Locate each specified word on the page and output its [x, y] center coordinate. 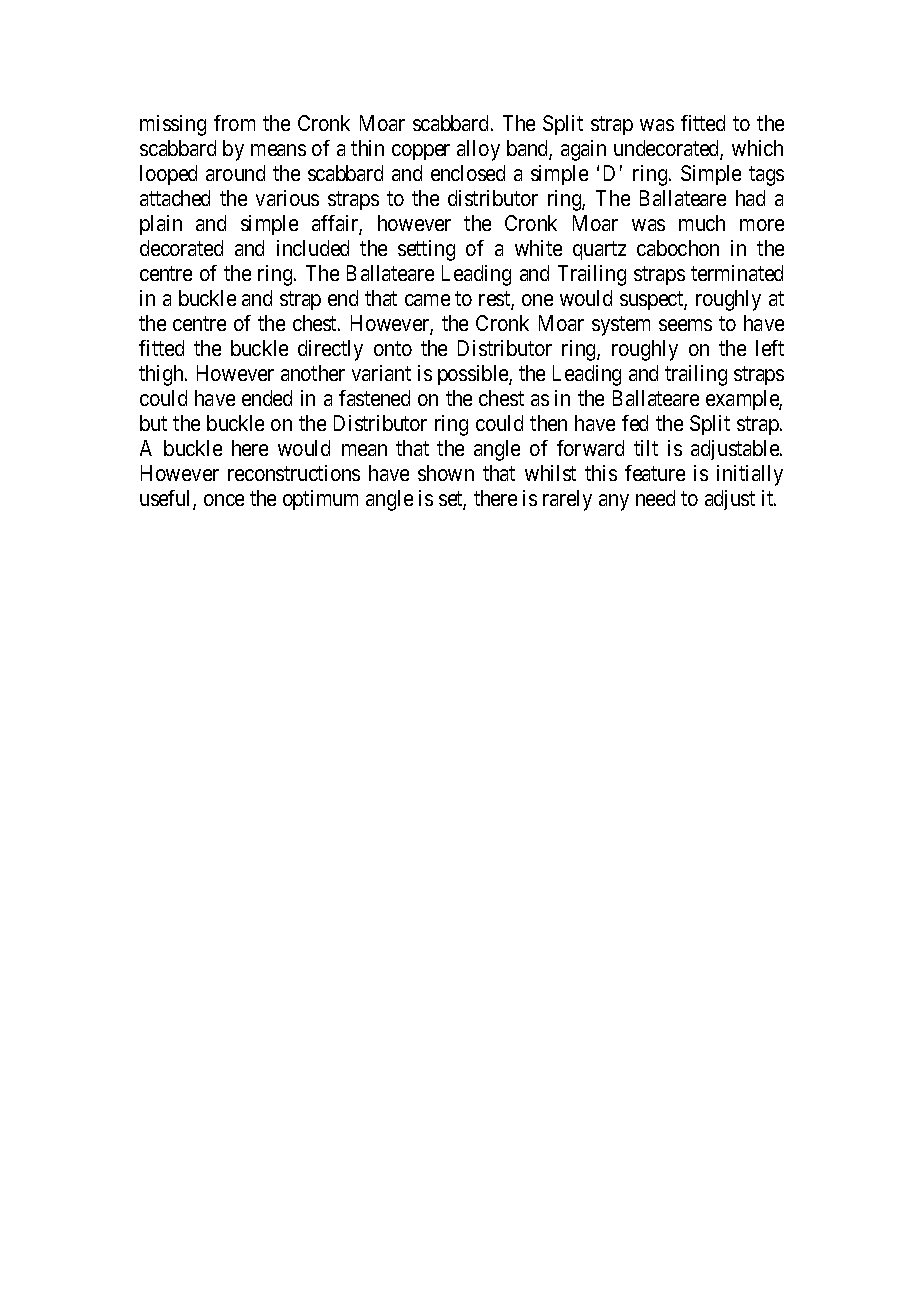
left [770, 348]
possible [474, 375]
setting [426, 250]
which [757, 148]
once [224, 500]
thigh [162, 375]
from [234, 123]
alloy [478, 150]
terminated [737, 273]
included [313, 248]
